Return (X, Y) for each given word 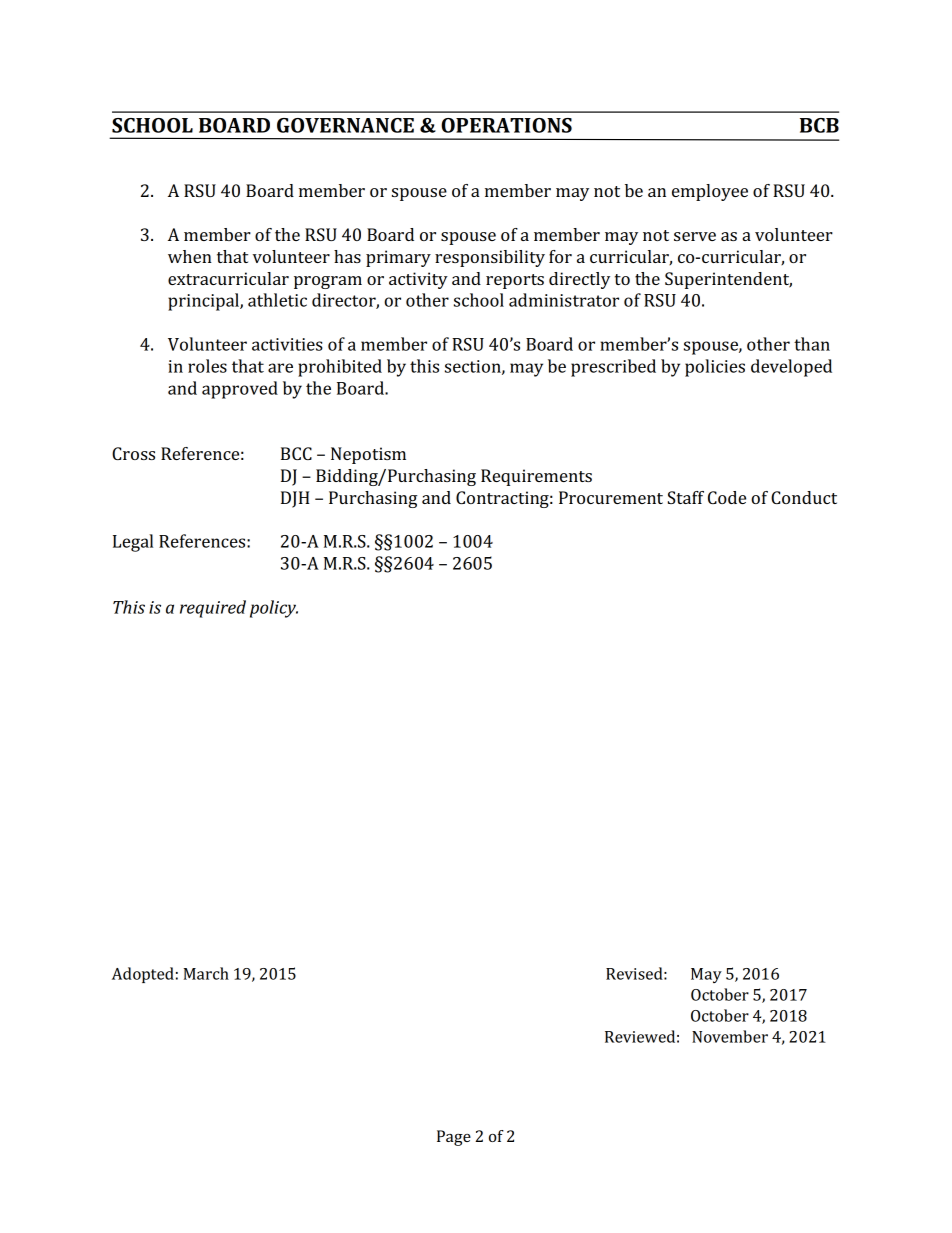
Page (454, 1138)
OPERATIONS (506, 125)
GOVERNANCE (345, 125)
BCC (296, 453)
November (730, 1036)
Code (727, 497)
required (213, 609)
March (206, 973)
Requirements (536, 477)
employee (710, 192)
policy (274, 609)
